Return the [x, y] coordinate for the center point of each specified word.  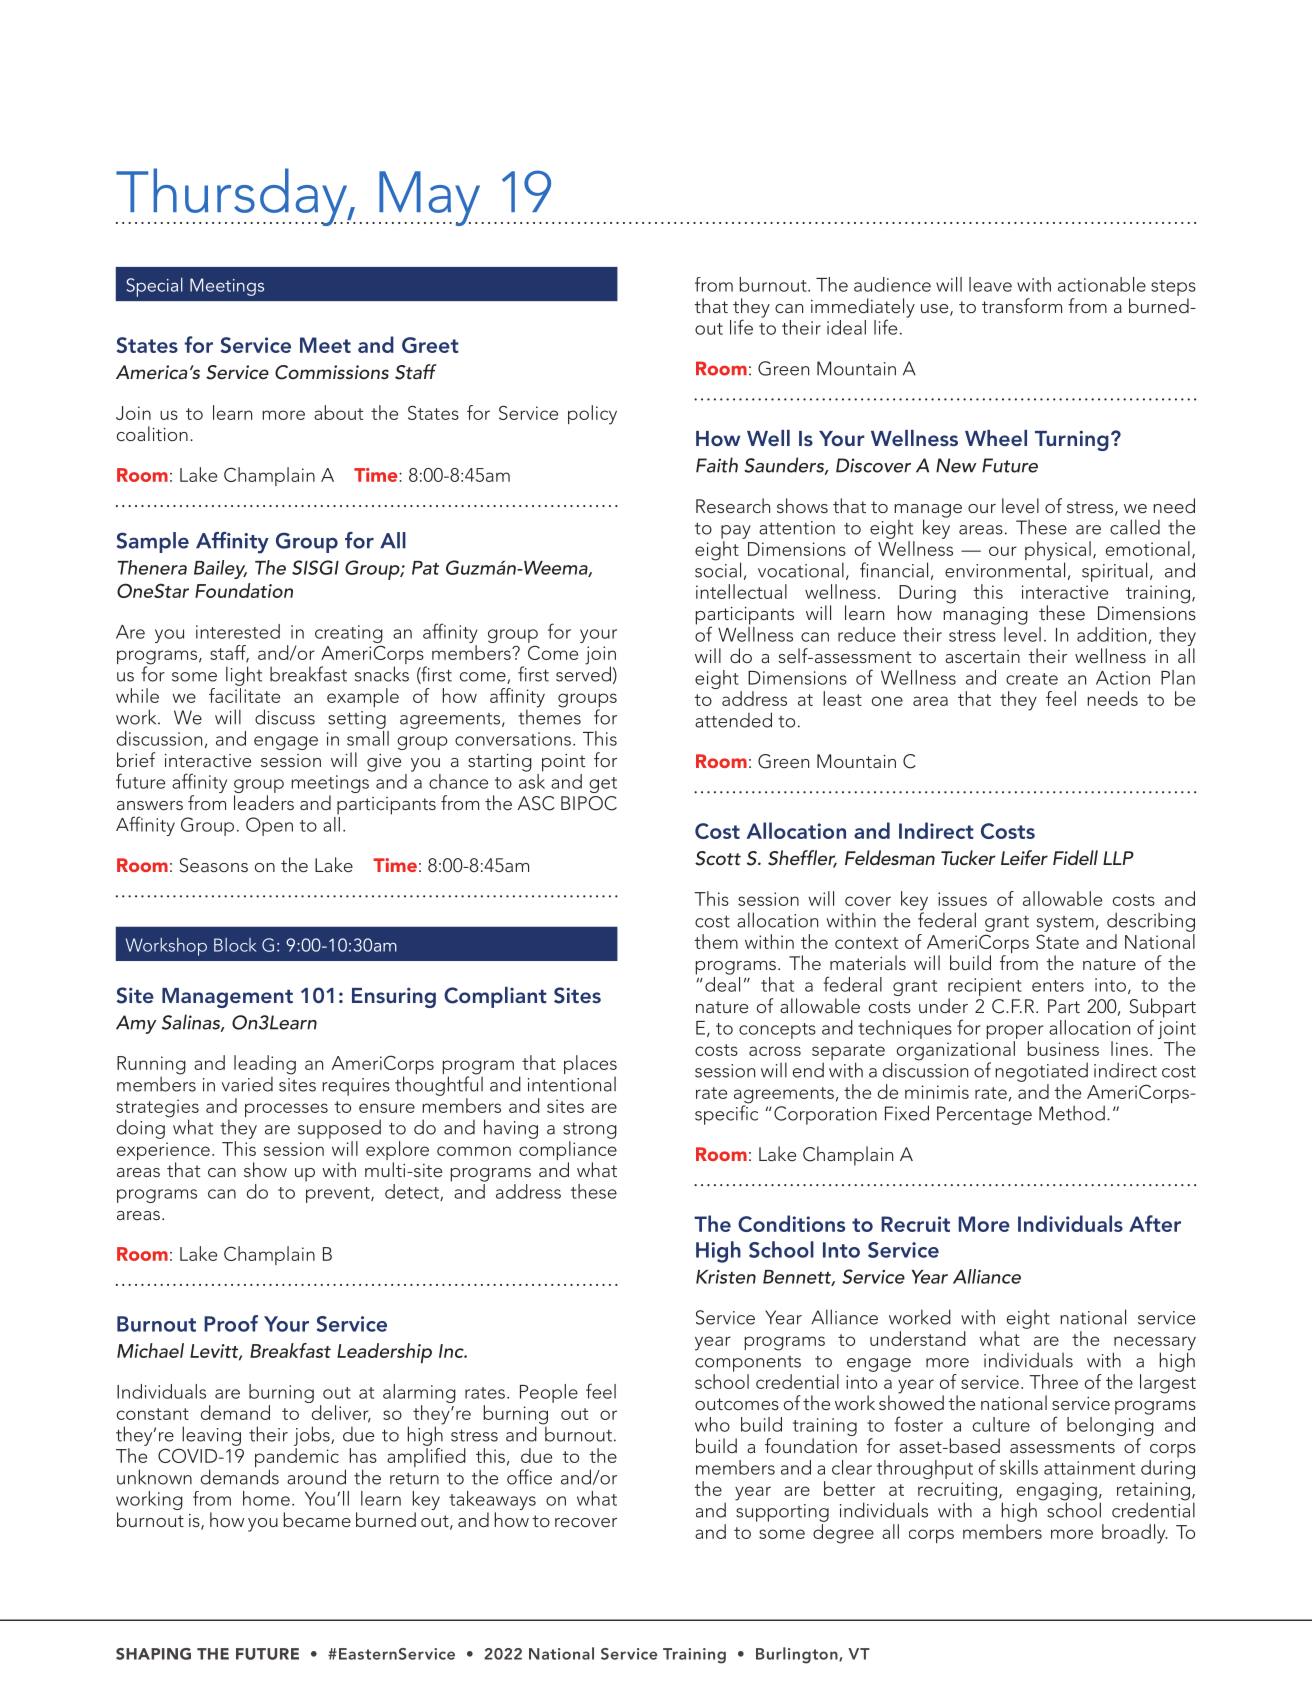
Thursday [233, 197]
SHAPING [153, 1654]
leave [990, 284]
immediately [863, 309]
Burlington [798, 1655]
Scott [718, 858]
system [1065, 924]
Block [235, 945]
